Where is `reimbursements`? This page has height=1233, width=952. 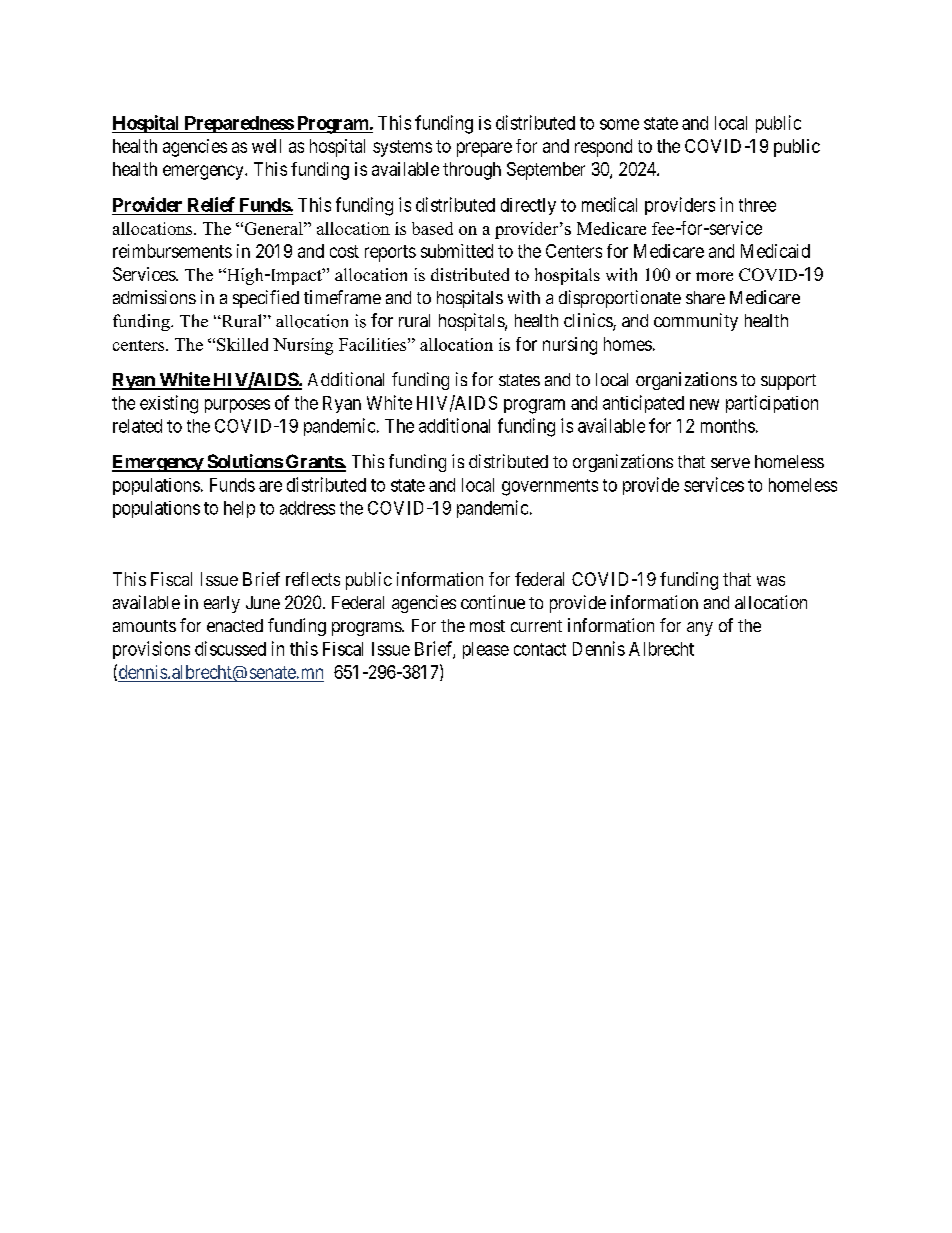 reimbursements is located at coordinates (172, 251).
